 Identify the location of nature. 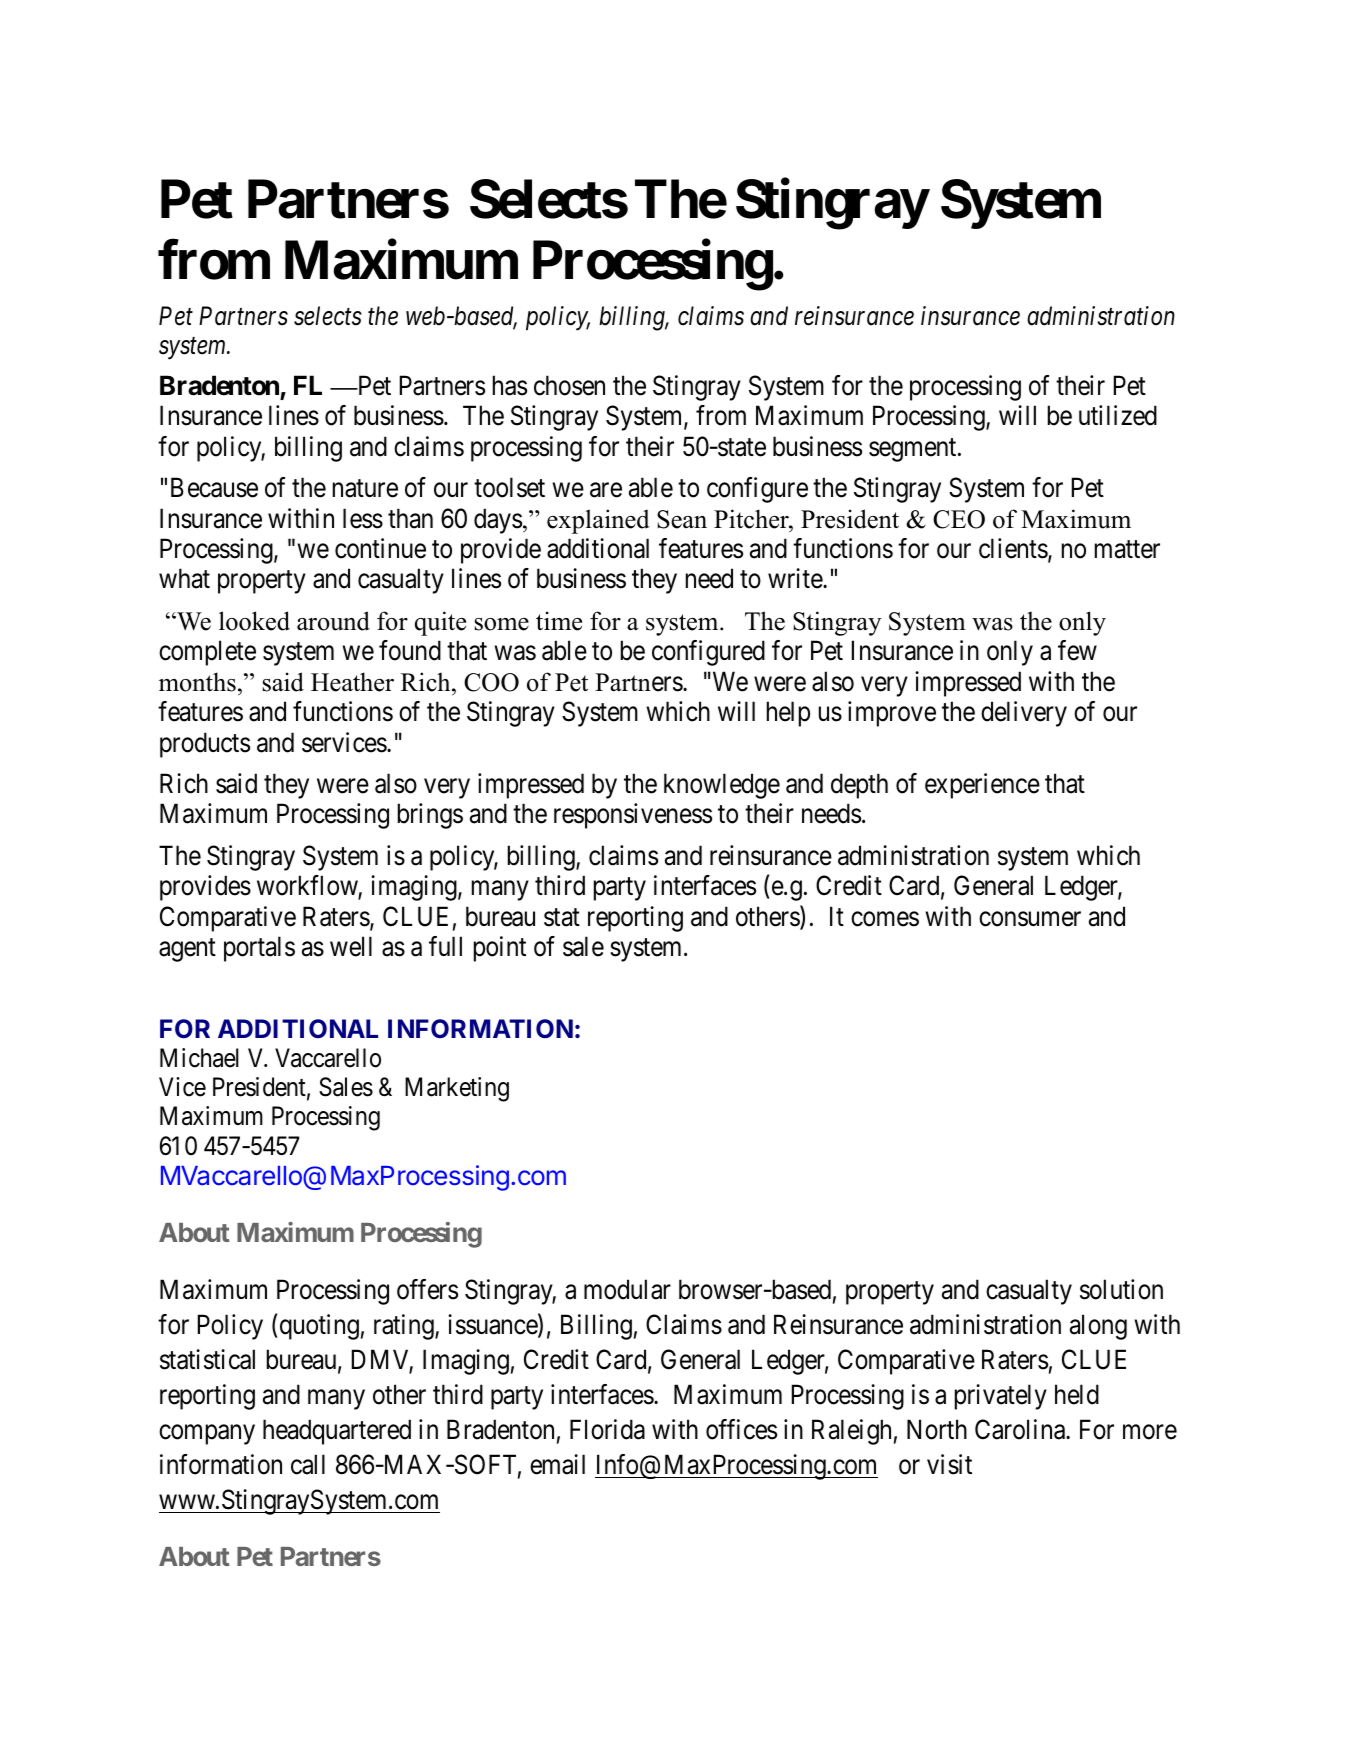
(365, 489).
